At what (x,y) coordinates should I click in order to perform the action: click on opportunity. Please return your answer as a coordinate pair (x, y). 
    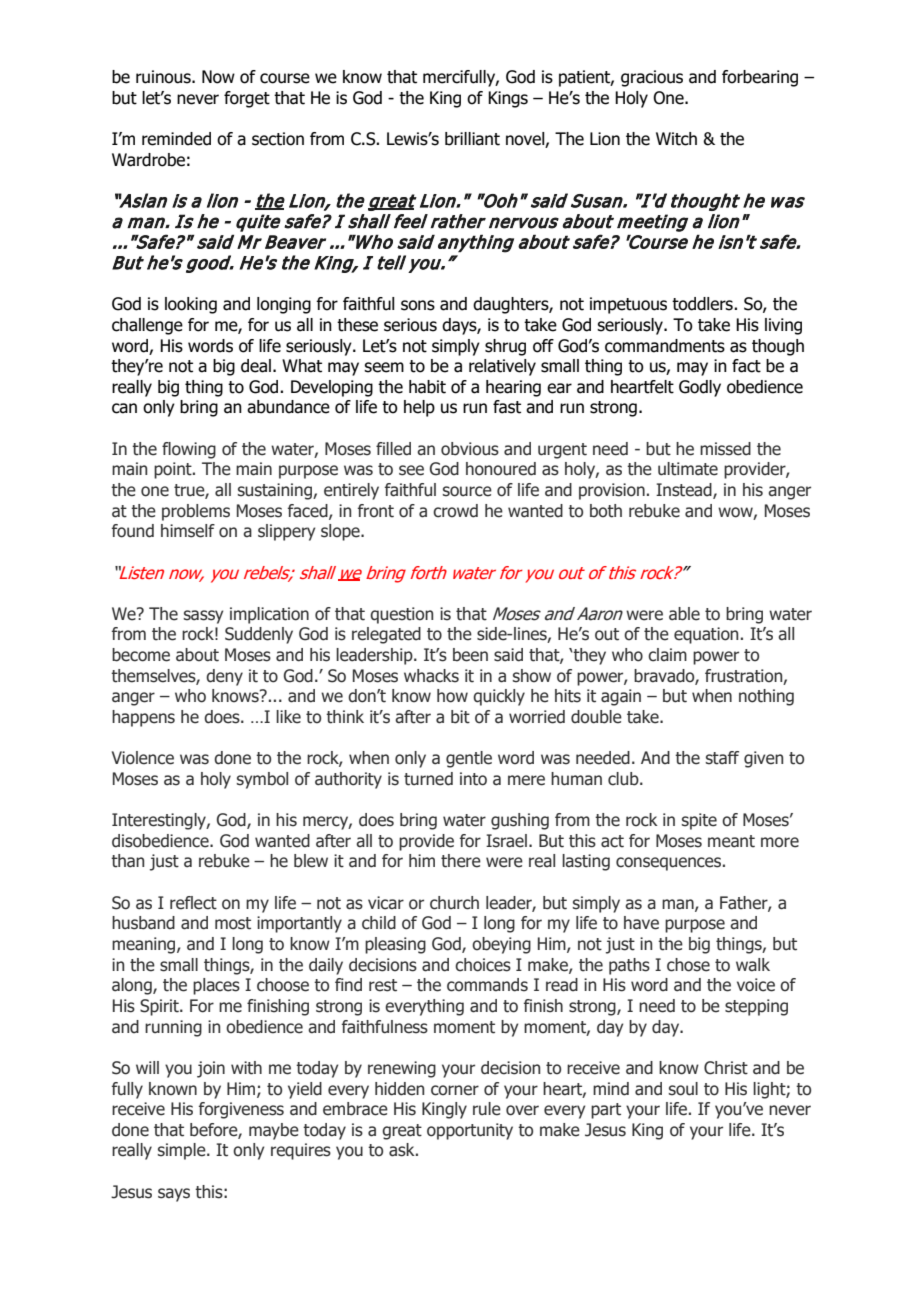
    Looking at the image, I should click on (470, 1131).
